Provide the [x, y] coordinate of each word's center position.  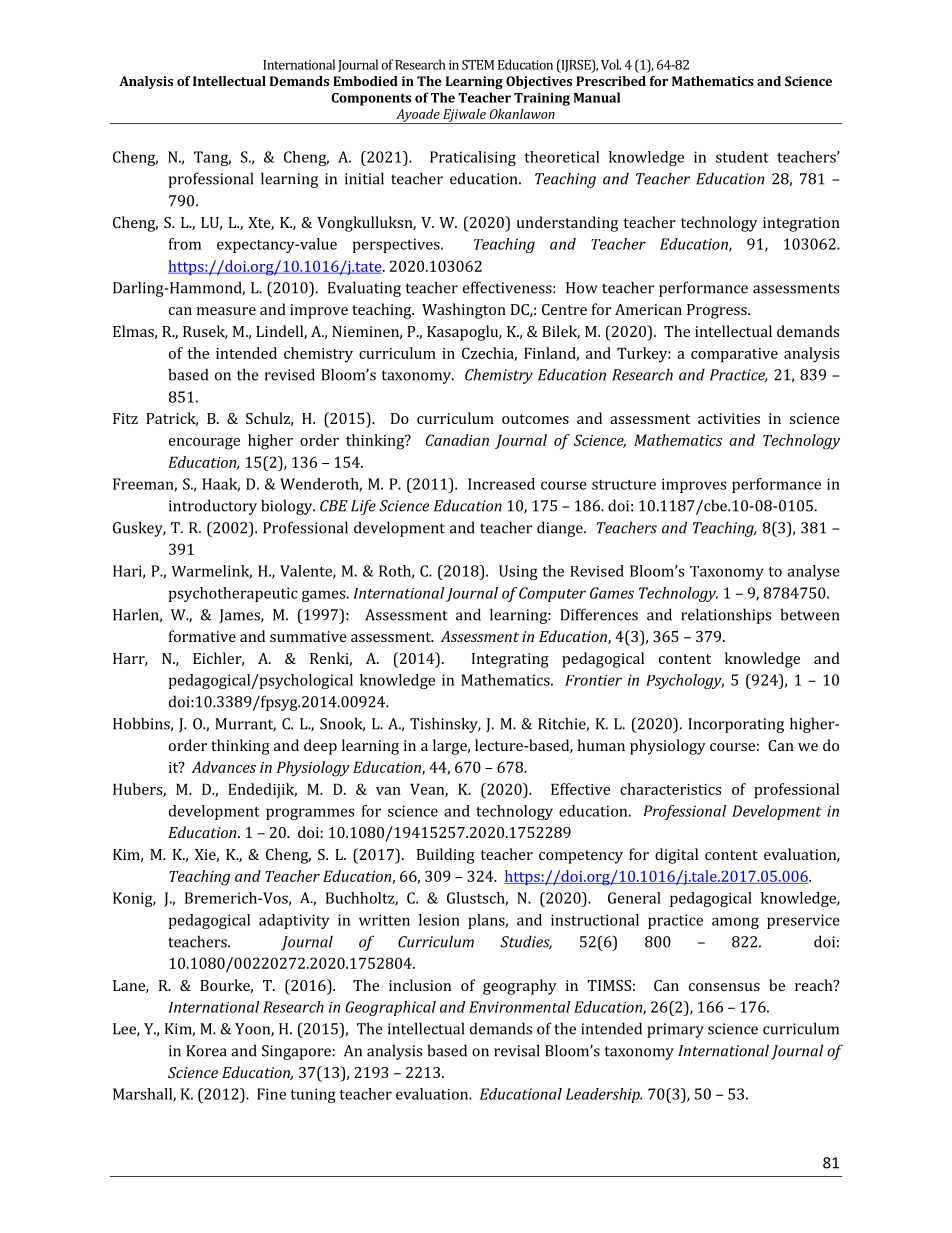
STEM [478, 65]
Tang [212, 158]
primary [675, 1030]
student [742, 157]
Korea [206, 1051]
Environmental [519, 1007]
